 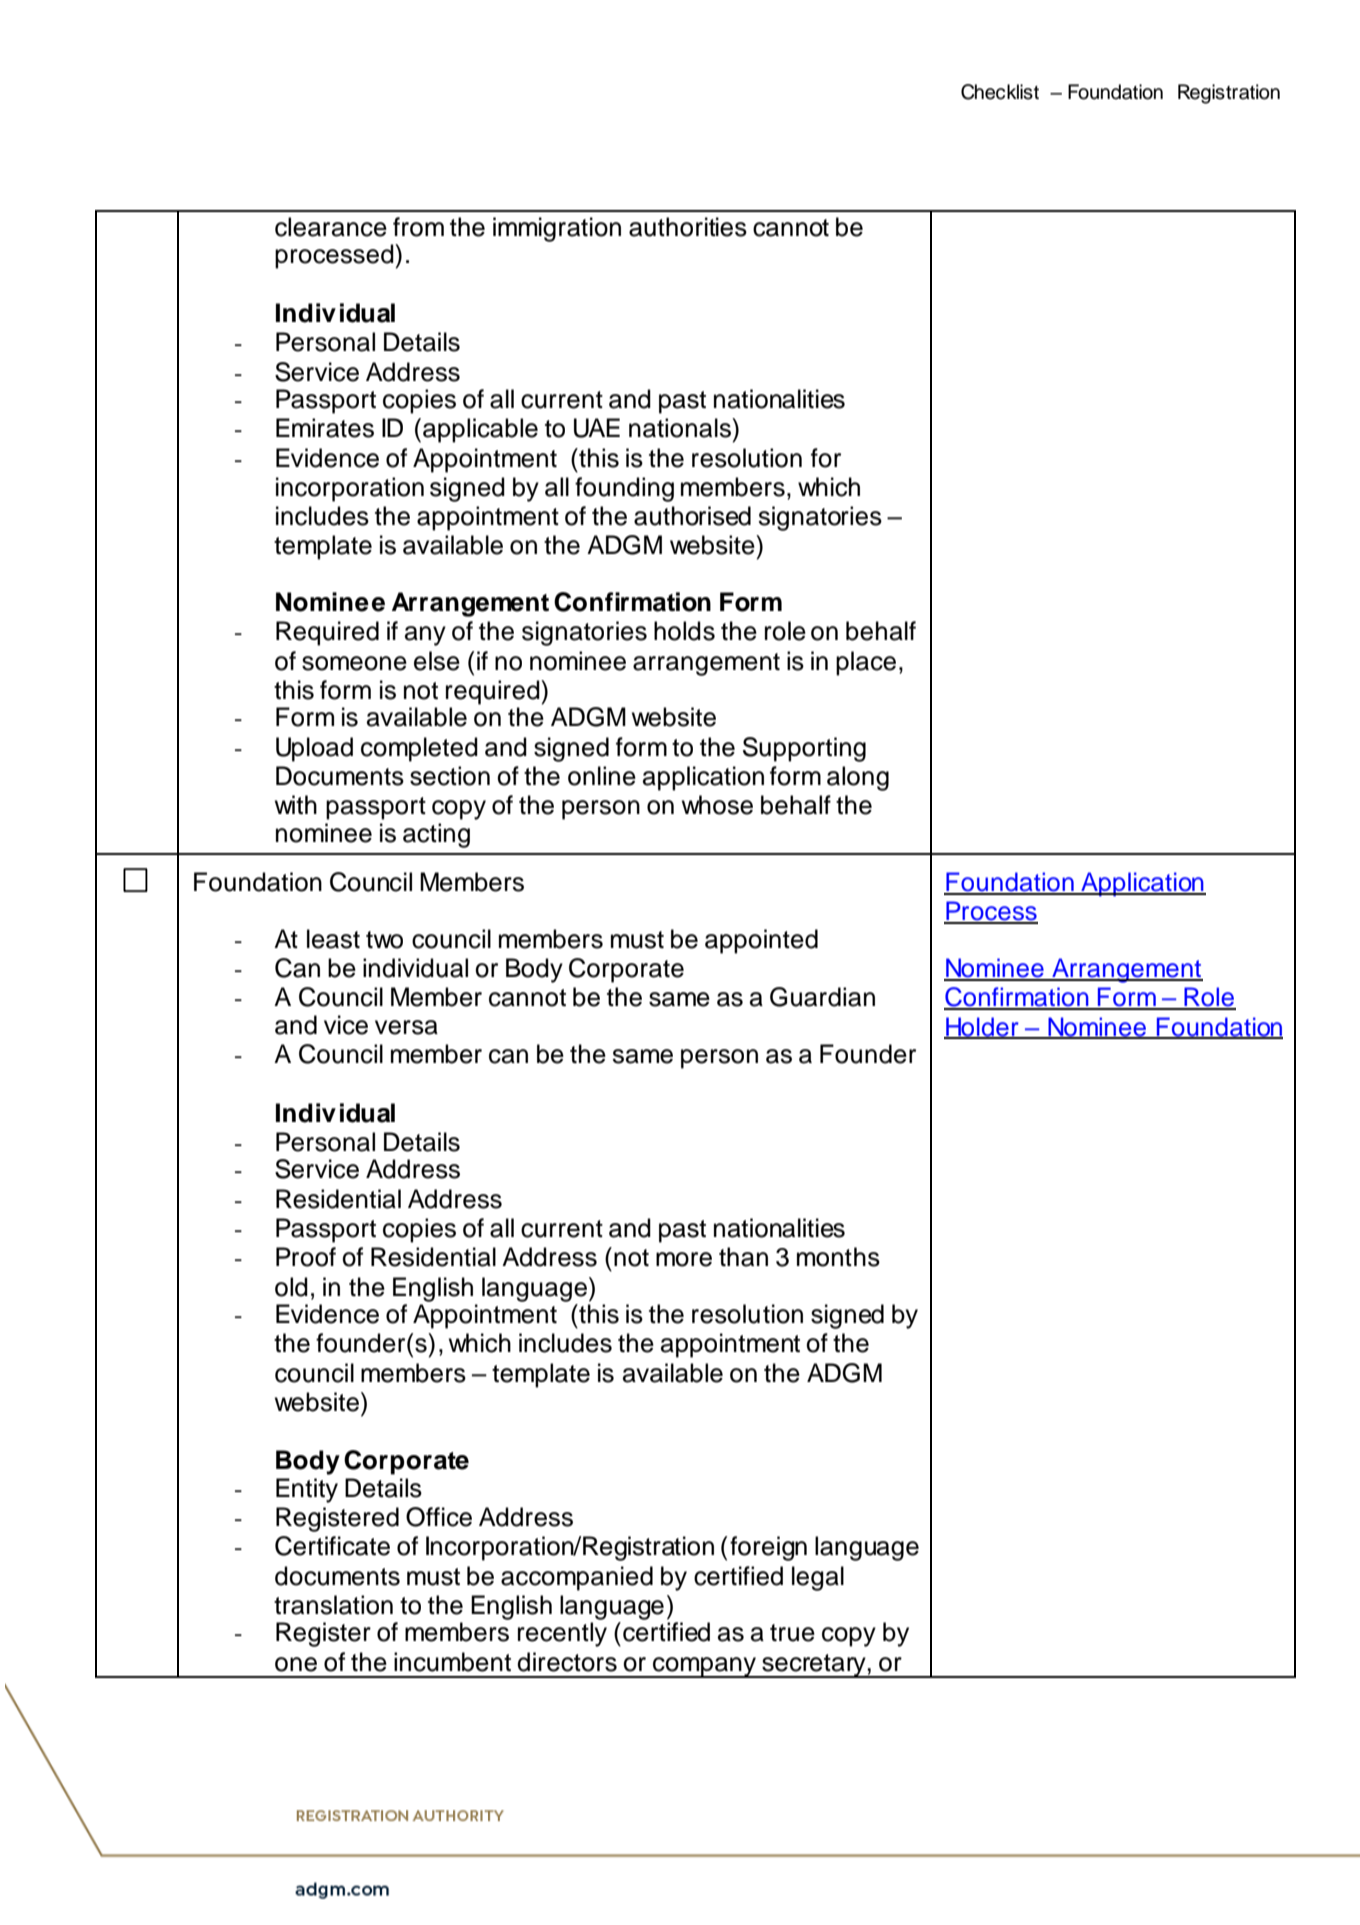 What do you see at coordinates (818, 1578) in the screenshot?
I see `legal` at bounding box center [818, 1578].
